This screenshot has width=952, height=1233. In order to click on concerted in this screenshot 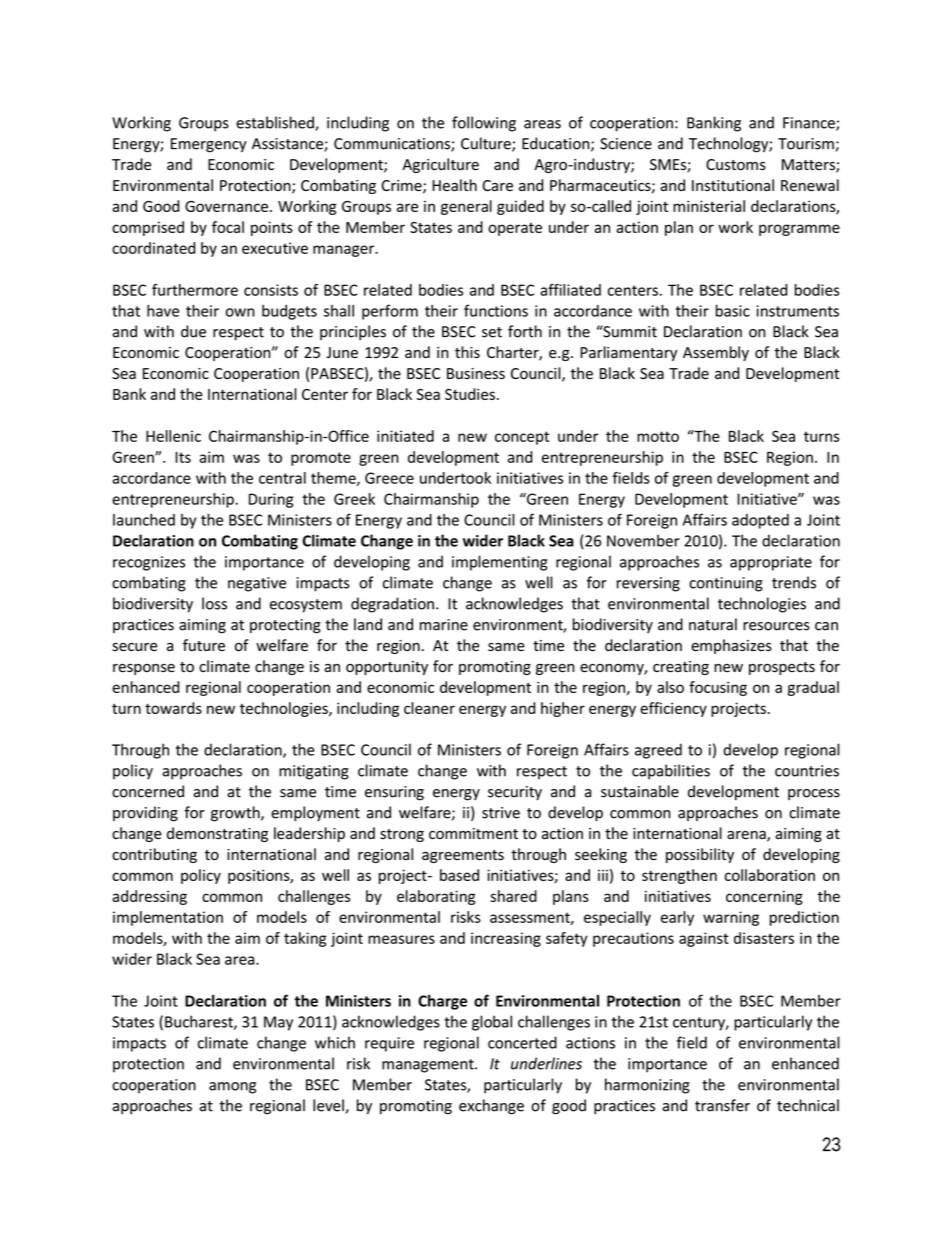, I will do `click(522, 1042)`.
